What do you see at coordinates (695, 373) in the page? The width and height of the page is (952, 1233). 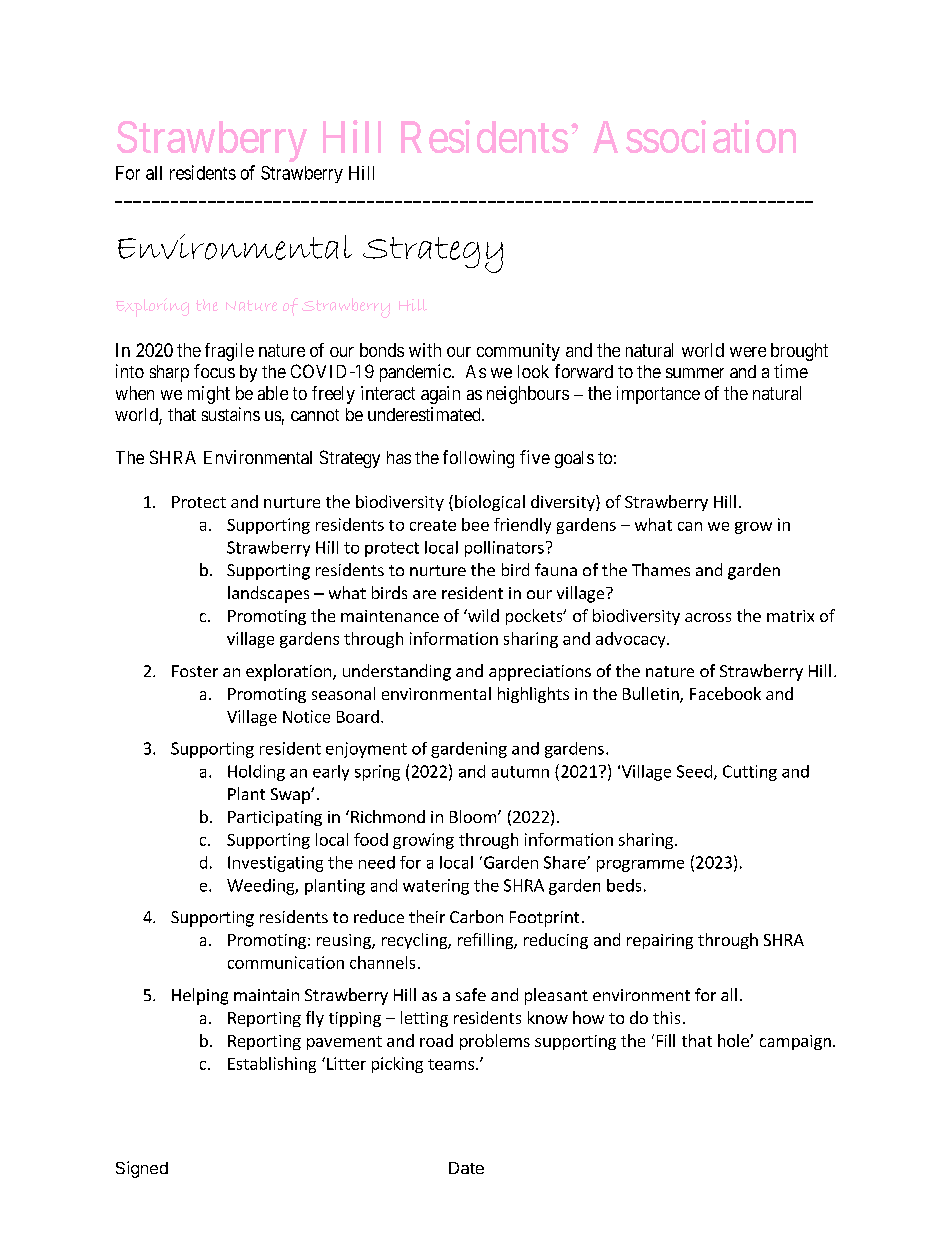 I see `summer` at bounding box center [695, 373].
